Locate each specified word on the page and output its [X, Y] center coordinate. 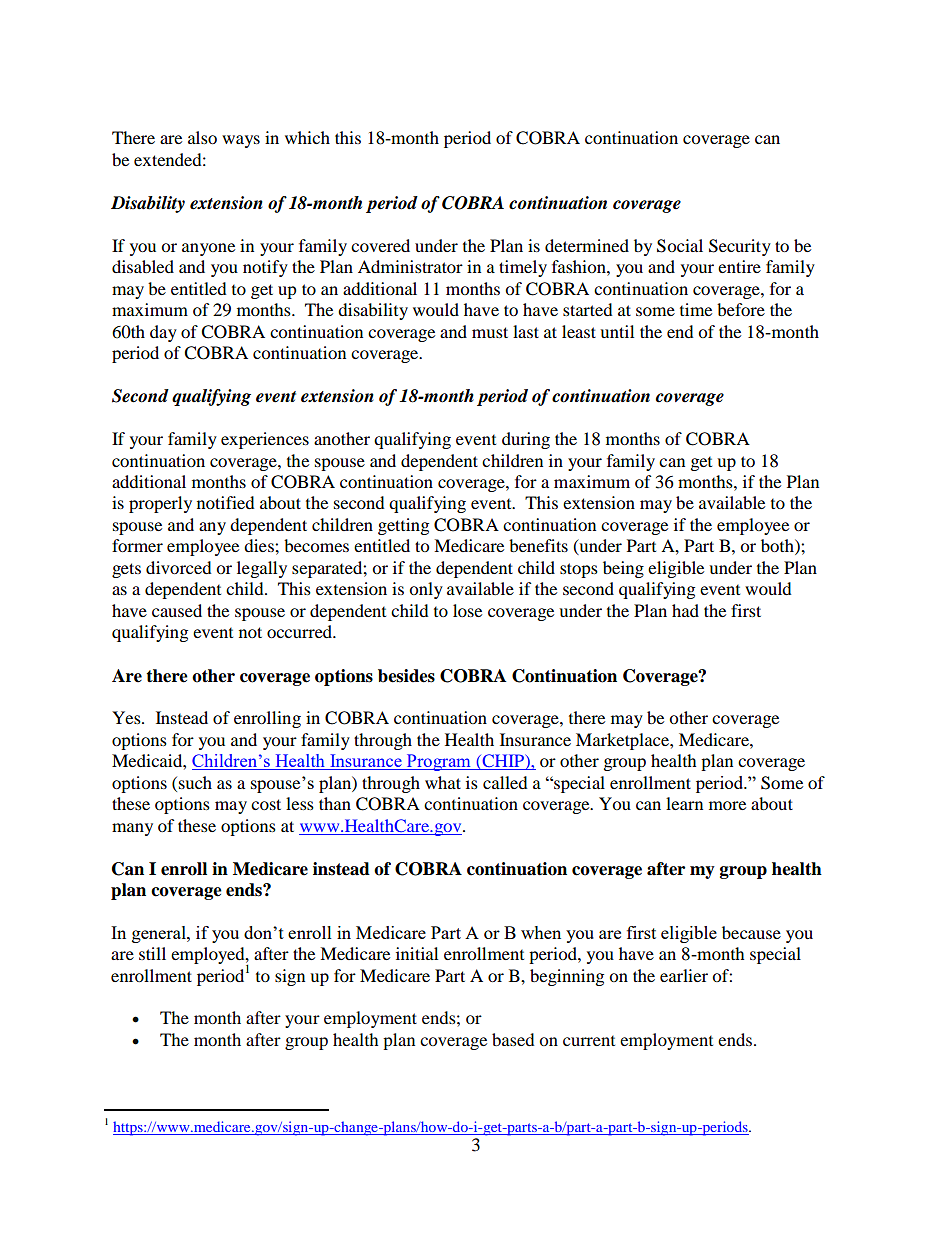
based [513, 1039]
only [426, 590]
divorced [179, 567]
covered [380, 245]
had [685, 610]
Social [680, 246]
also [202, 137]
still [152, 953]
